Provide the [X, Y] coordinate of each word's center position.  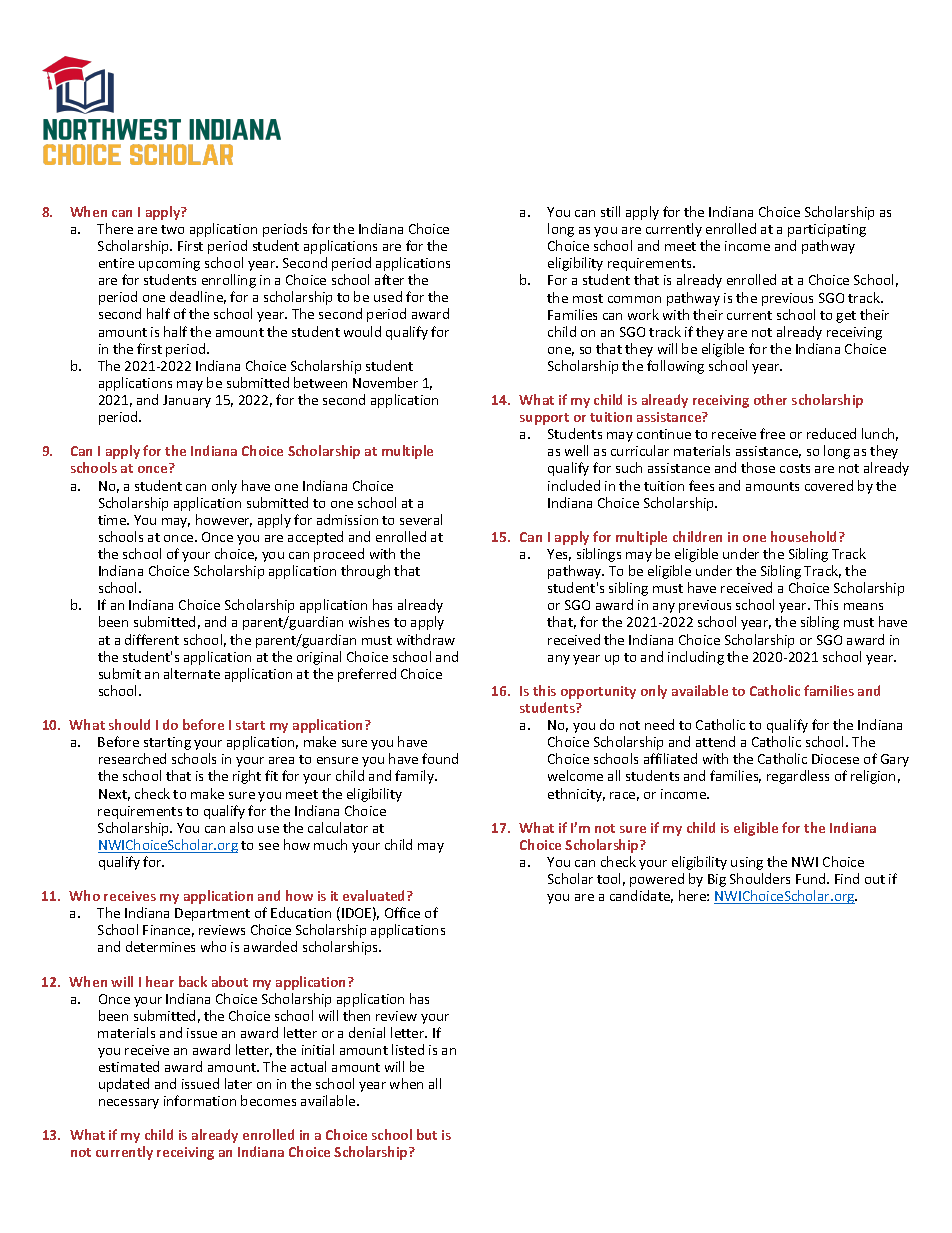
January [187, 401]
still [610, 211]
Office [402, 912]
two [172, 229]
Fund [812, 878]
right [247, 777]
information [200, 1100]
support [544, 419]
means [863, 606]
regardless [798, 777]
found [440, 758]
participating [827, 230]
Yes [559, 555]
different [152, 639]
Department [212, 914]
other [770, 399]
